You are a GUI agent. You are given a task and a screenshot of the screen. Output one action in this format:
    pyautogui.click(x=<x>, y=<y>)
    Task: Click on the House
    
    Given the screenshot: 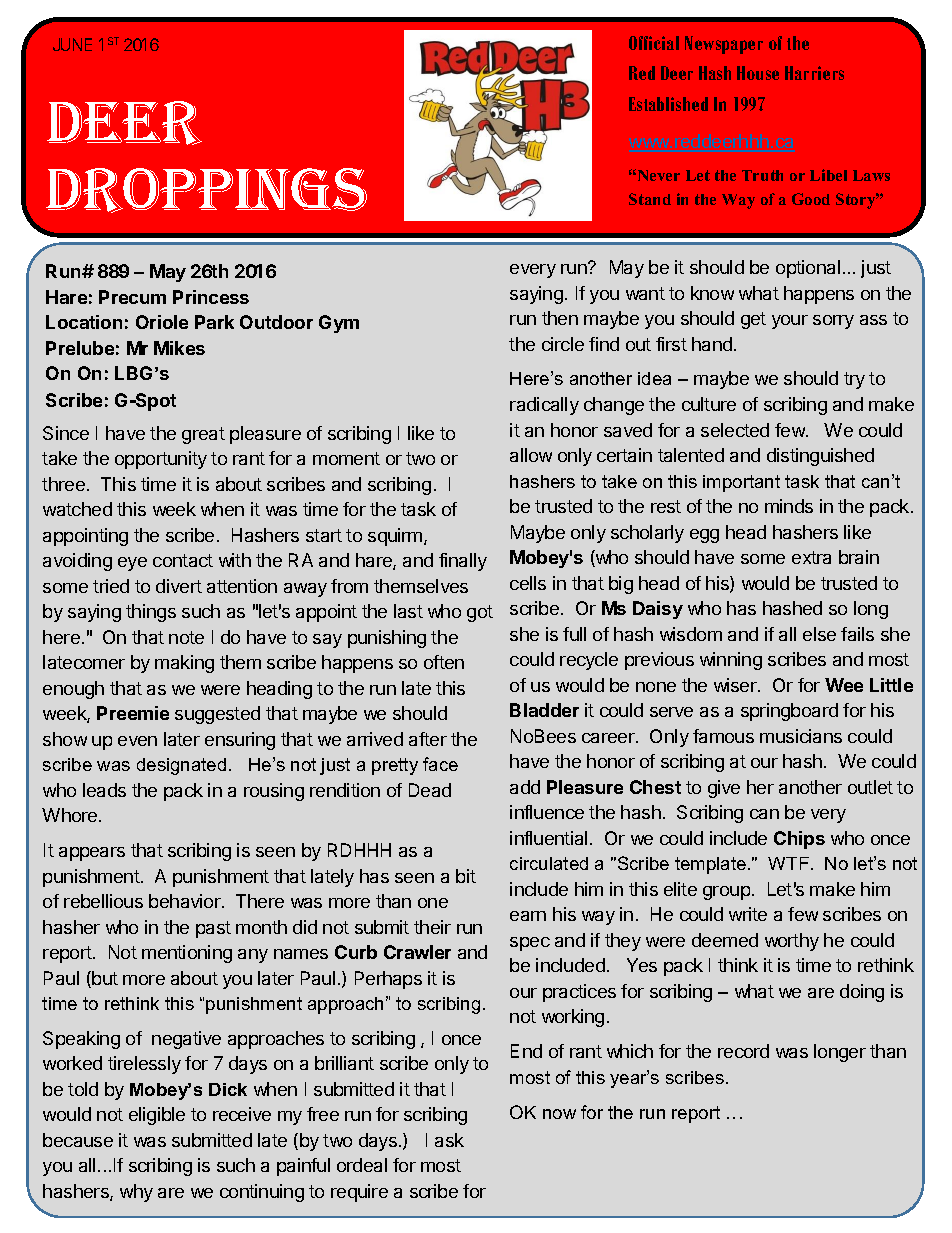 What is the action you would take?
    pyautogui.click(x=758, y=73)
